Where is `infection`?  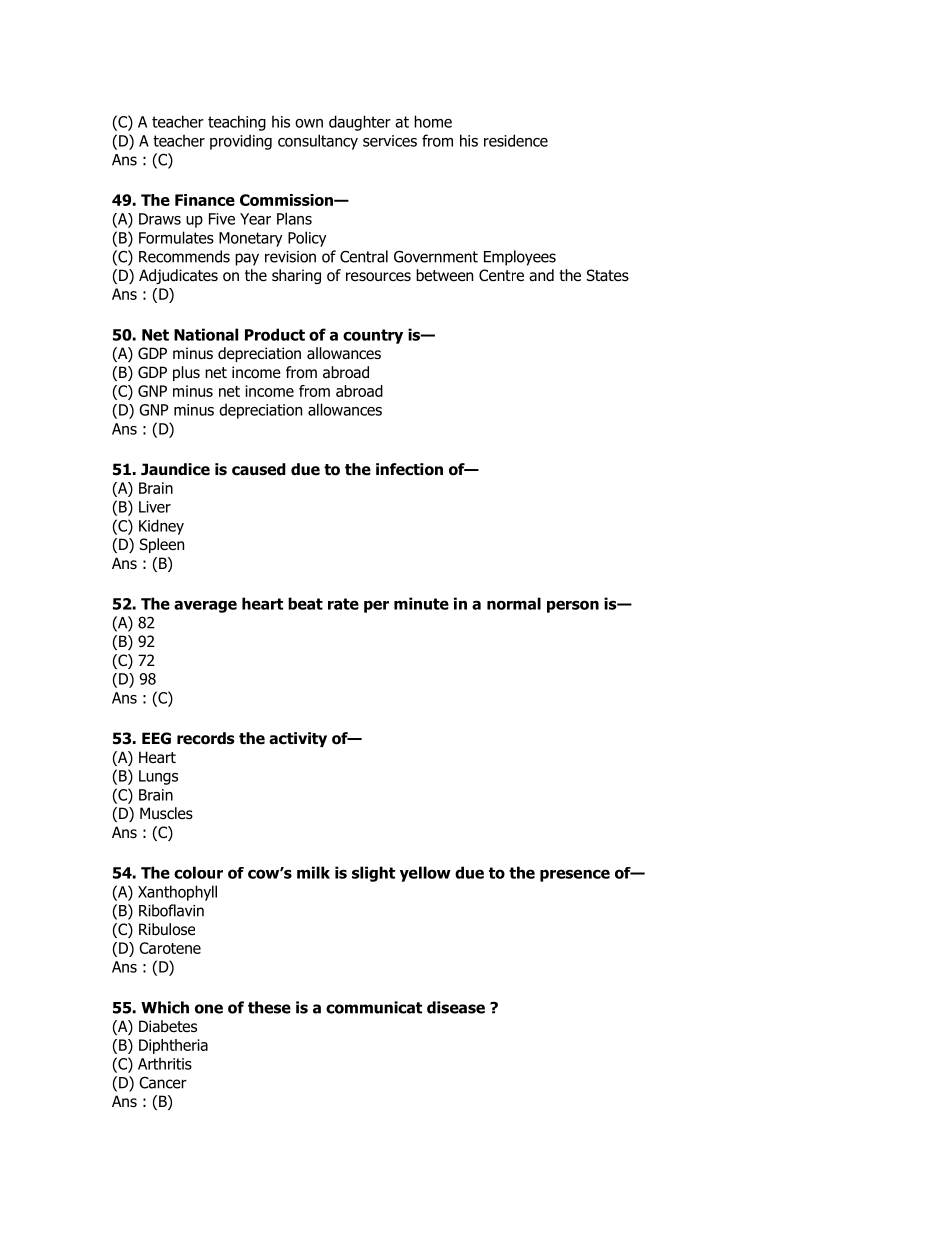 infection is located at coordinates (409, 469).
